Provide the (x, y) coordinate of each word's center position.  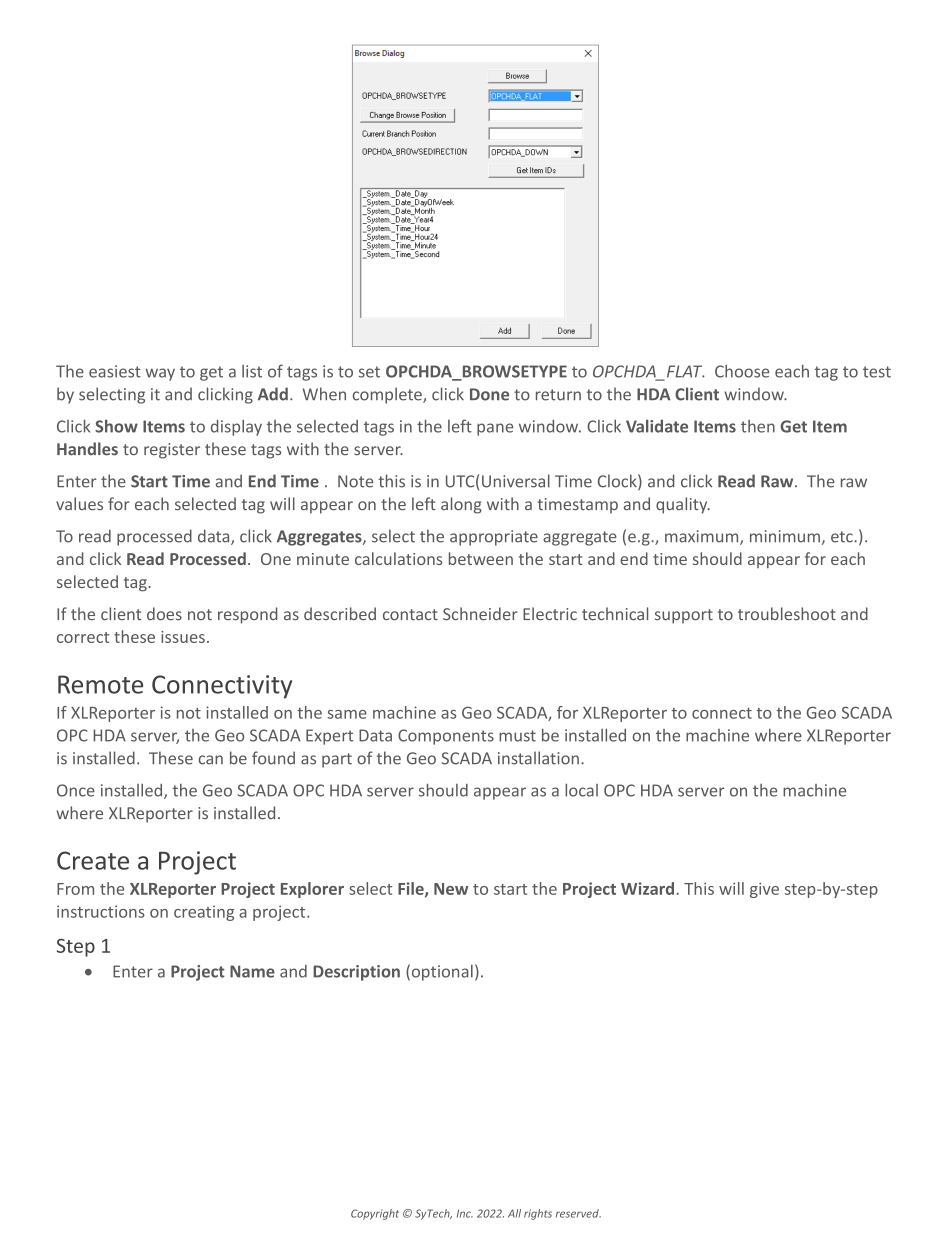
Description (356, 973)
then (758, 426)
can (211, 760)
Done (489, 394)
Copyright (375, 1214)
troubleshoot (787, 613)
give (764, 890)
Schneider (480, 613)
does (164, 613)
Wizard (647, 888)
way (160, 374)
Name (252, 971)
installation (538, 758)
